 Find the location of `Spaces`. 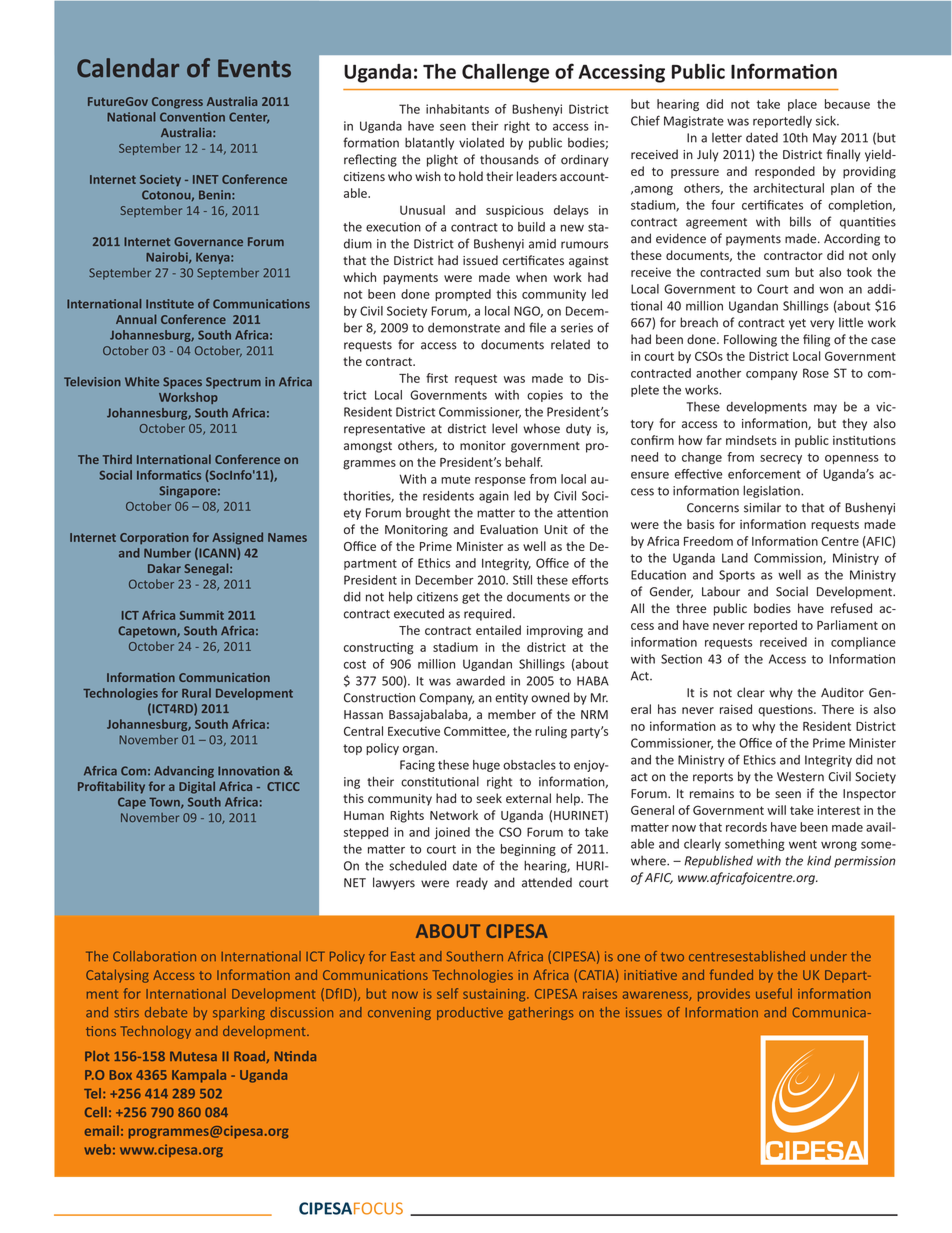

Spaces is located at coordinates (182, 383).
